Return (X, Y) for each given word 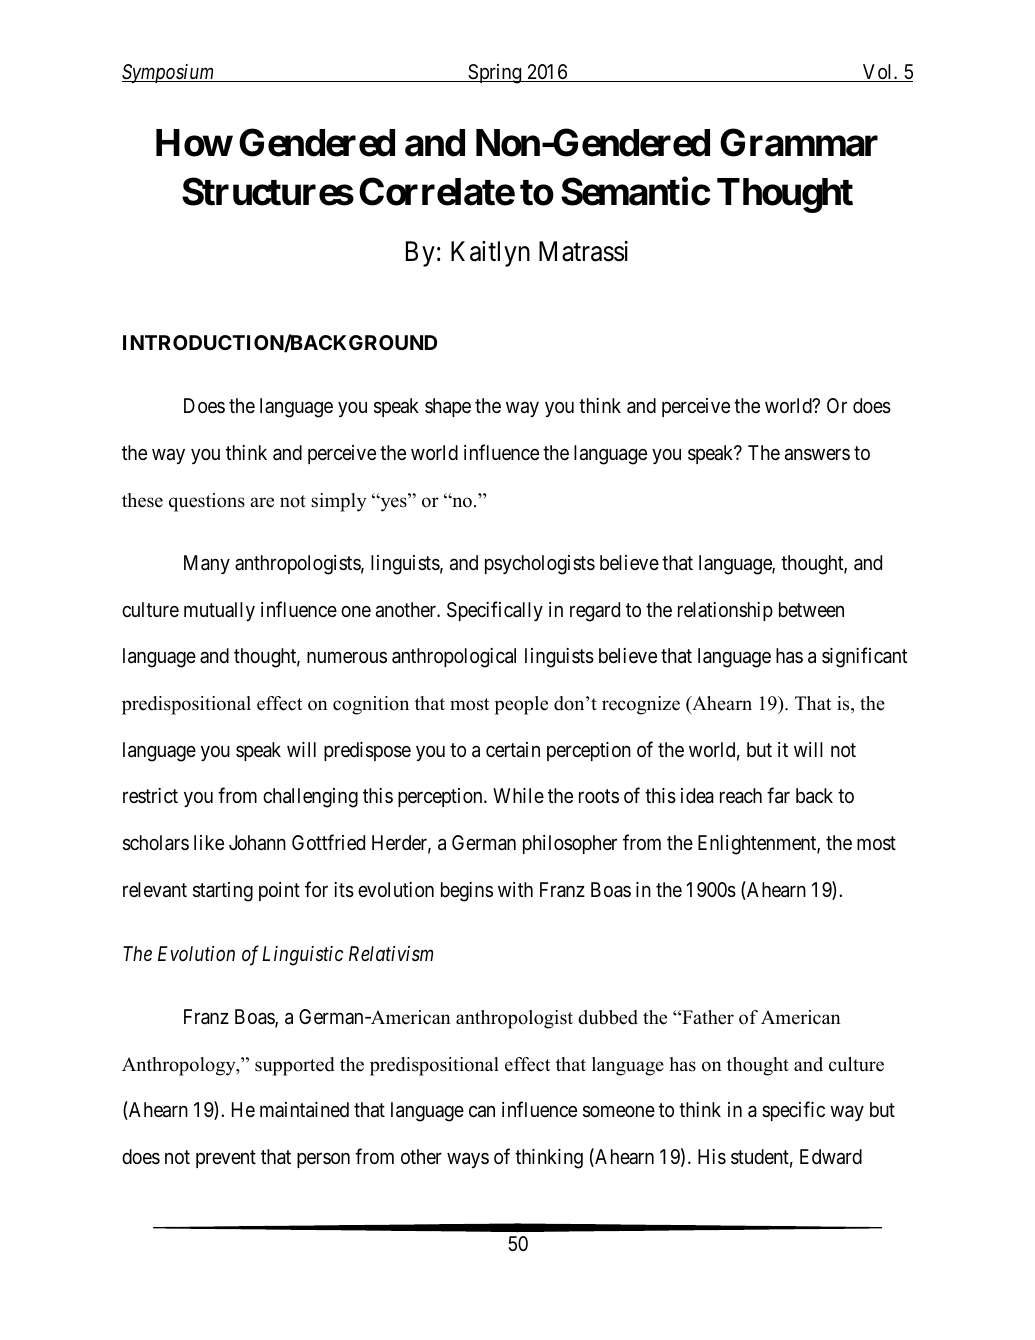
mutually (219, 611)
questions (207, 502)
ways (468, 1160)
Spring (495, 74)
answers (817, 454)
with (515, 889)
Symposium (169, 73)
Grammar (799, 142)
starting (223, 892)
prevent (226, 1159)
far (778, 796)
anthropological (454, 658)
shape (448, 407)
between (811, 609)
